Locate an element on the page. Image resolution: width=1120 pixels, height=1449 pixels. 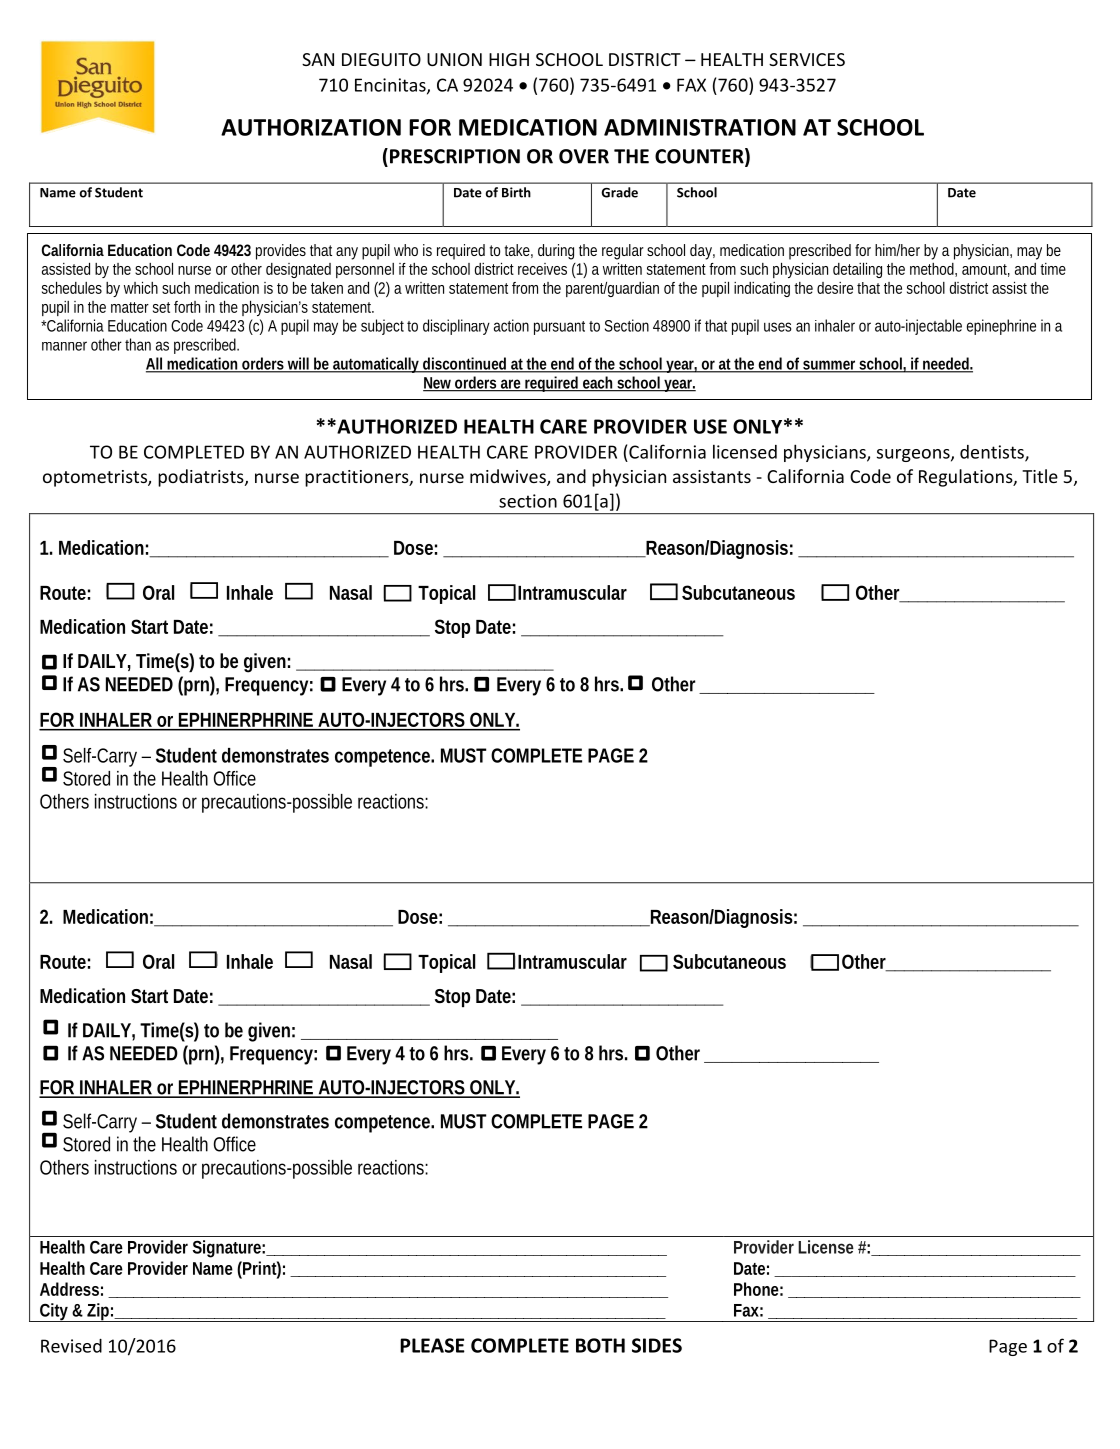
HIGH is located at coordinates (509, 59).
